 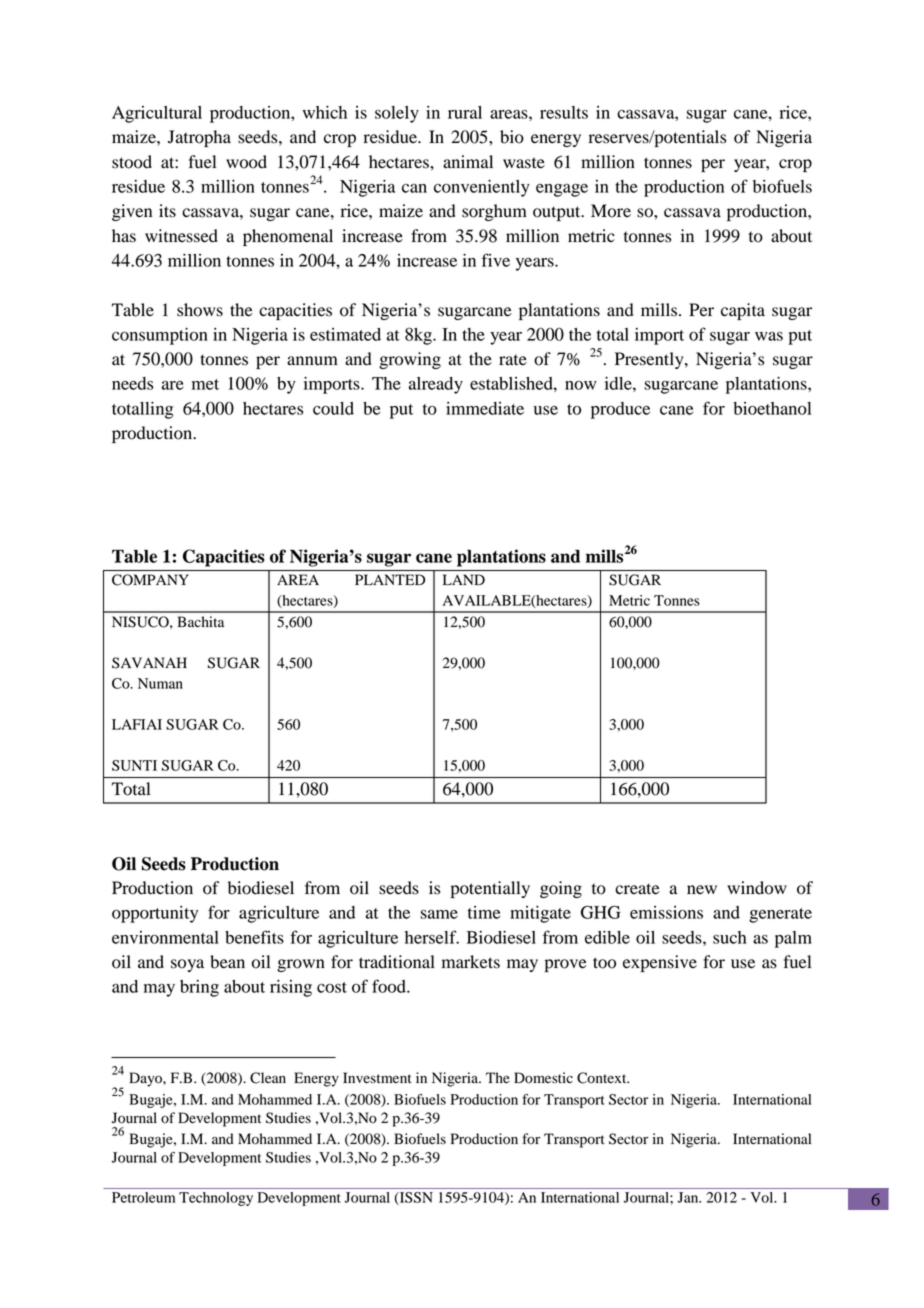 What do you see at coordinates (611, 211) in the document?
I see `More` at bounding box center [611, 211].
